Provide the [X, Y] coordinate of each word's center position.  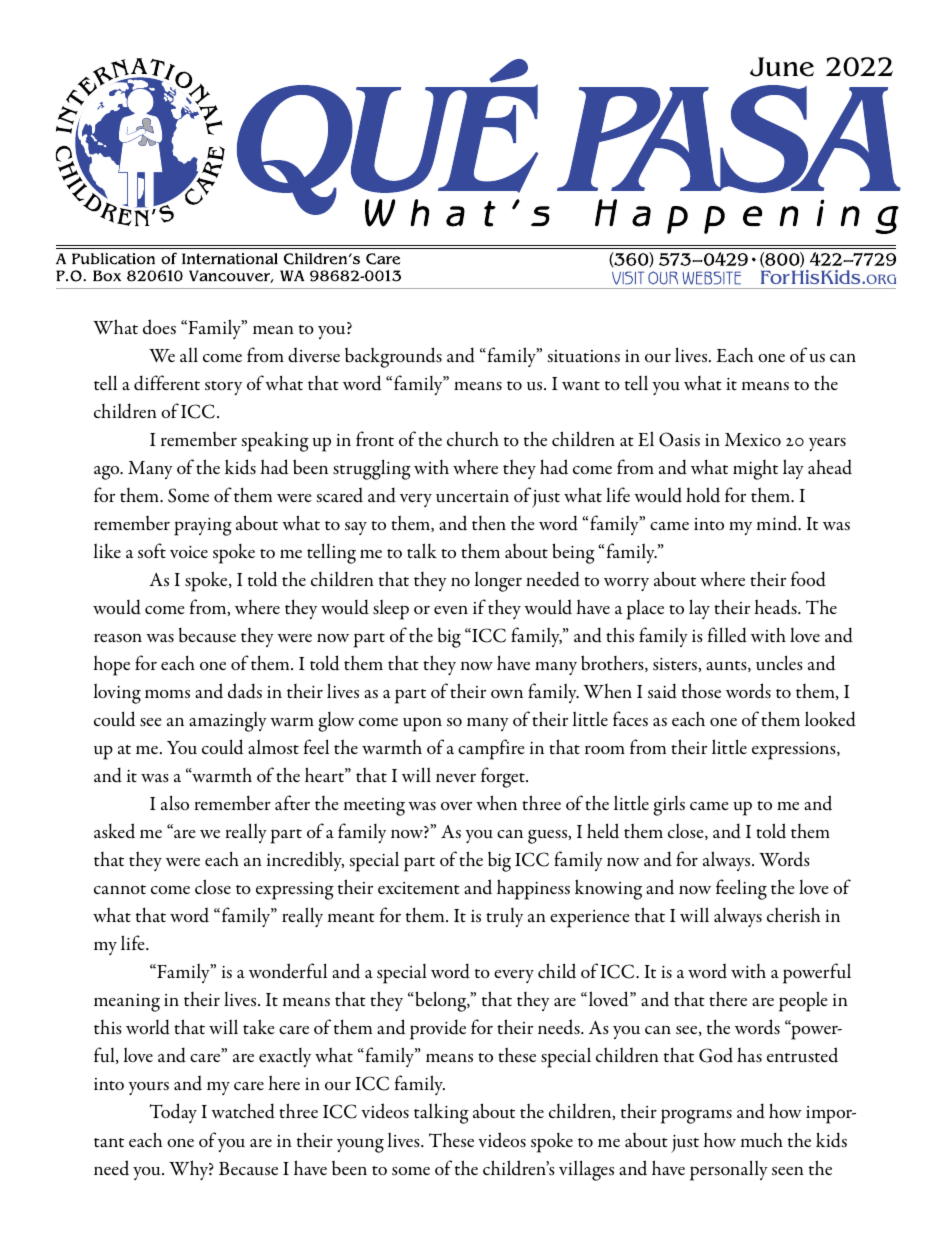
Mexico [753, 440]
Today [173, 1113]
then [489, 523]
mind [778, 523]
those [701, 691]
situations [583, 356]
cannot [120, 889]
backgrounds [393, 357]
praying [203, 527]
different [167, 383]
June [782, 67]
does [159, 327]
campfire [491, 749]
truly [504, 917]
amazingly [228, 721]
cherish [794, 914]
